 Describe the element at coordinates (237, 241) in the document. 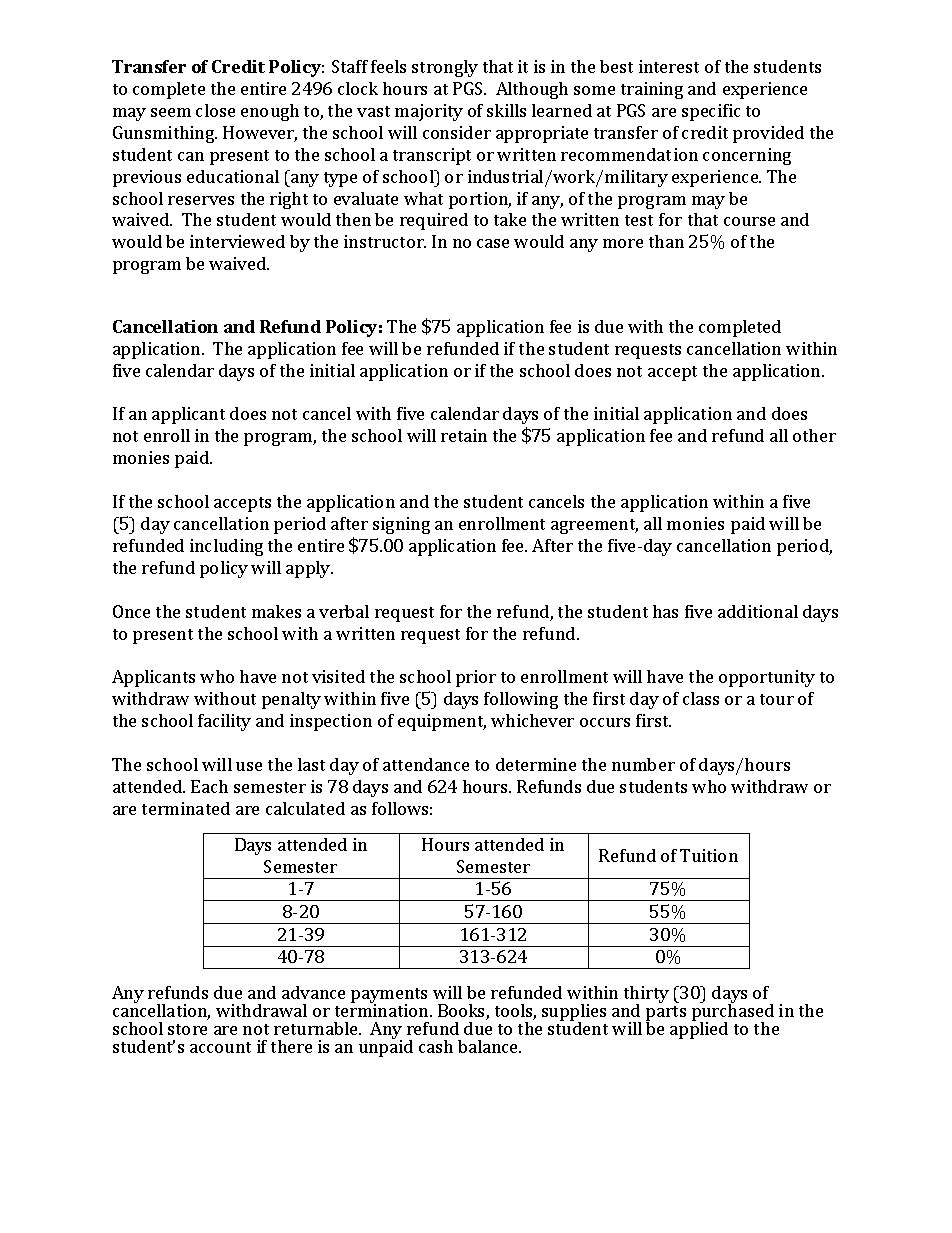

I see `interviewed` at that location.
